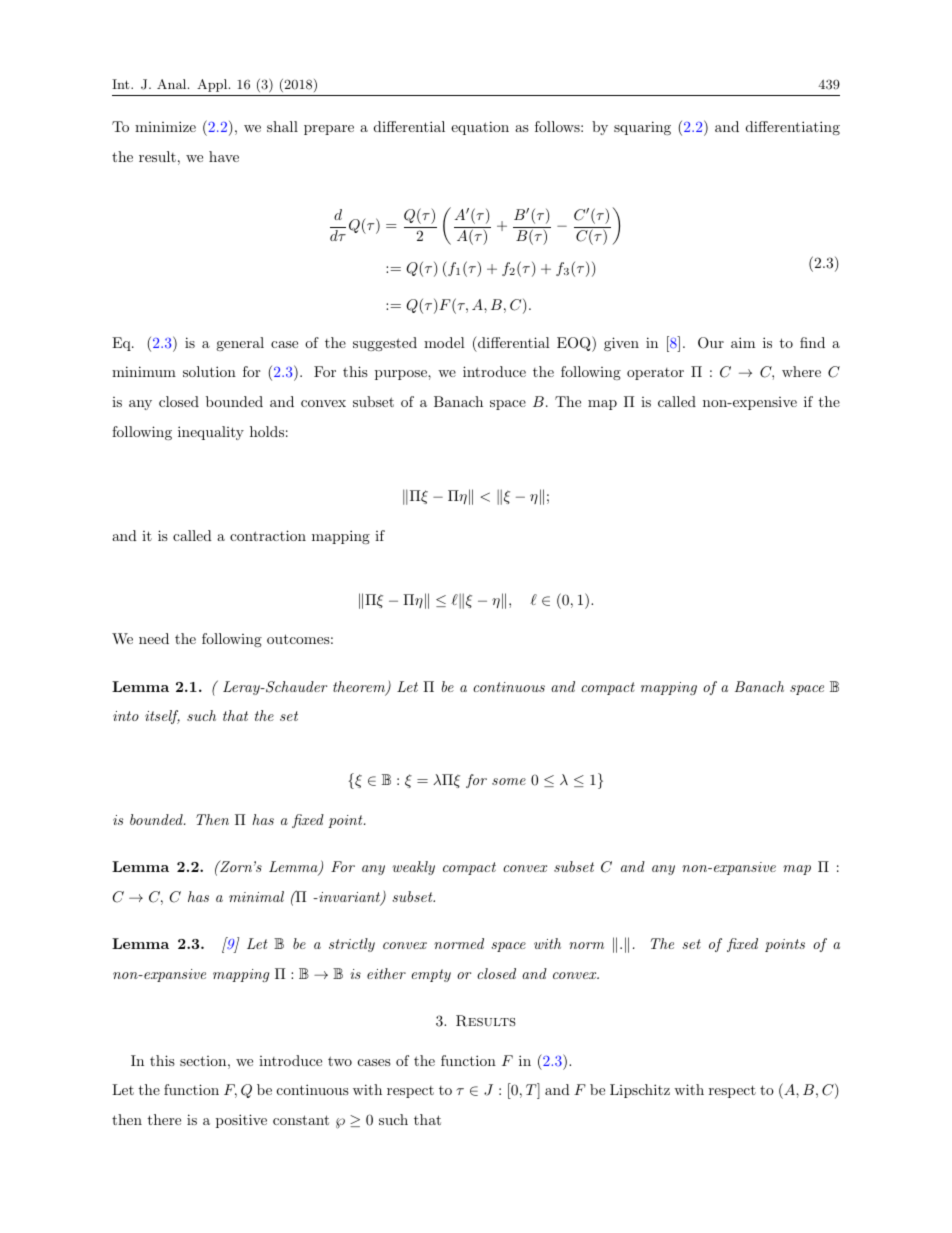 This image has width=952, height=1233. What do you see at coordinates (241, 1121) in the image?
I see `positive` at bounding box center [241, 1121].
